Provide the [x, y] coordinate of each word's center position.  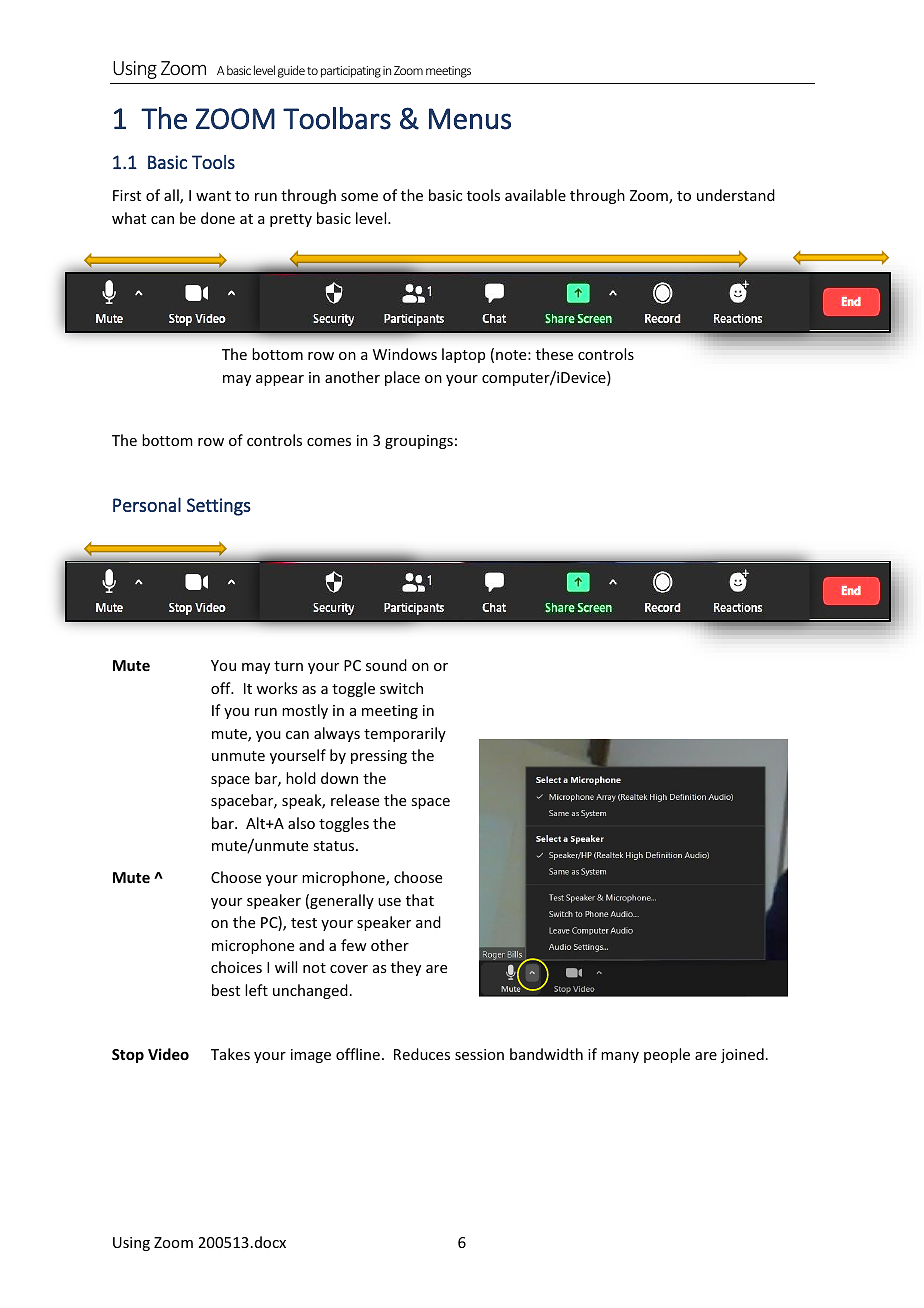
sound [386, 665]
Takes [230, 1054]
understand [736, 195]
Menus [470, 119]
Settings [218, 507]
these [554, 354]
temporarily [405, 734]
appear [280, 380]
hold [301, 778]
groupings [419, 442]
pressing [379, 757]
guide [291, 71]
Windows [405, 354]
